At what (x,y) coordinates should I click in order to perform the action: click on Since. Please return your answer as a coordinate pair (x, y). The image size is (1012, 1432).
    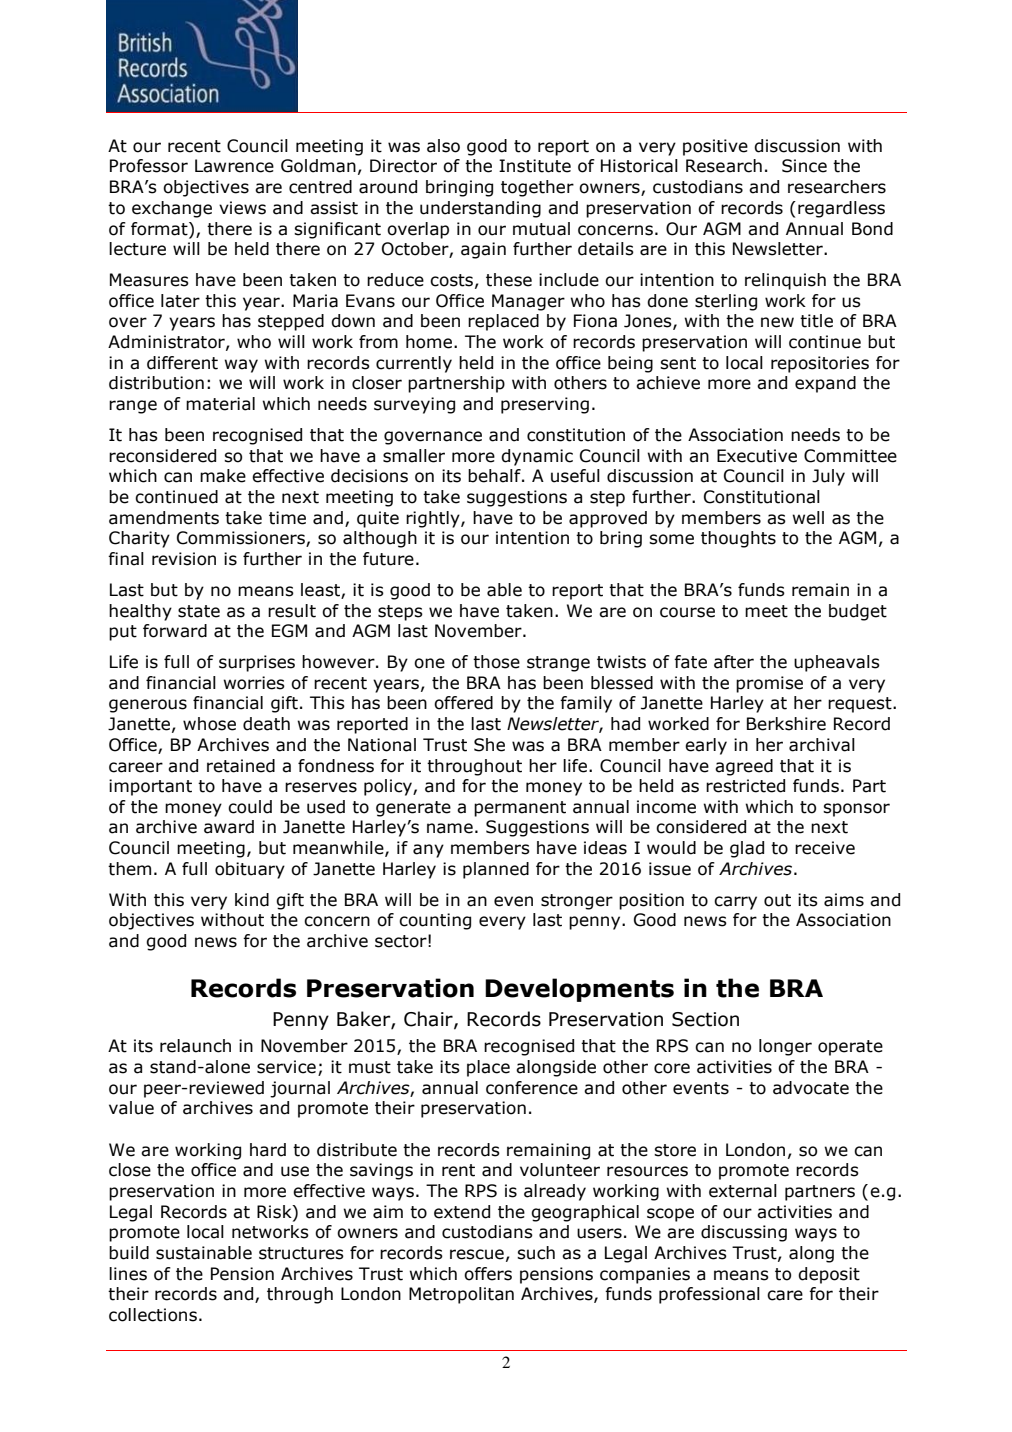
    Looking at the image, I should click on (804, 166).
